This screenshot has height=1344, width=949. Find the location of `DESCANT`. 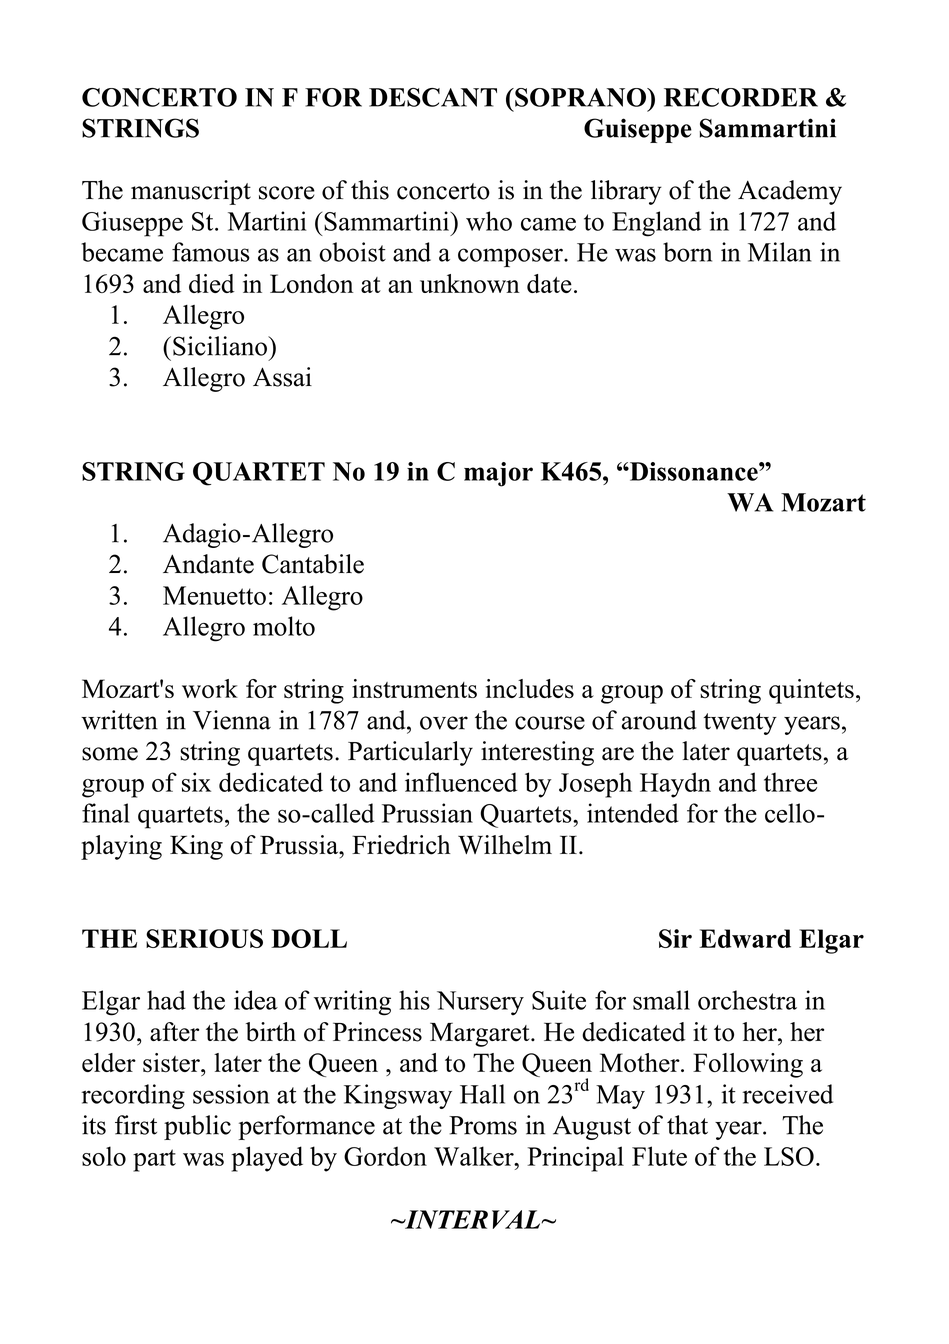

DESCANT is located at coordinates (433, 97).
